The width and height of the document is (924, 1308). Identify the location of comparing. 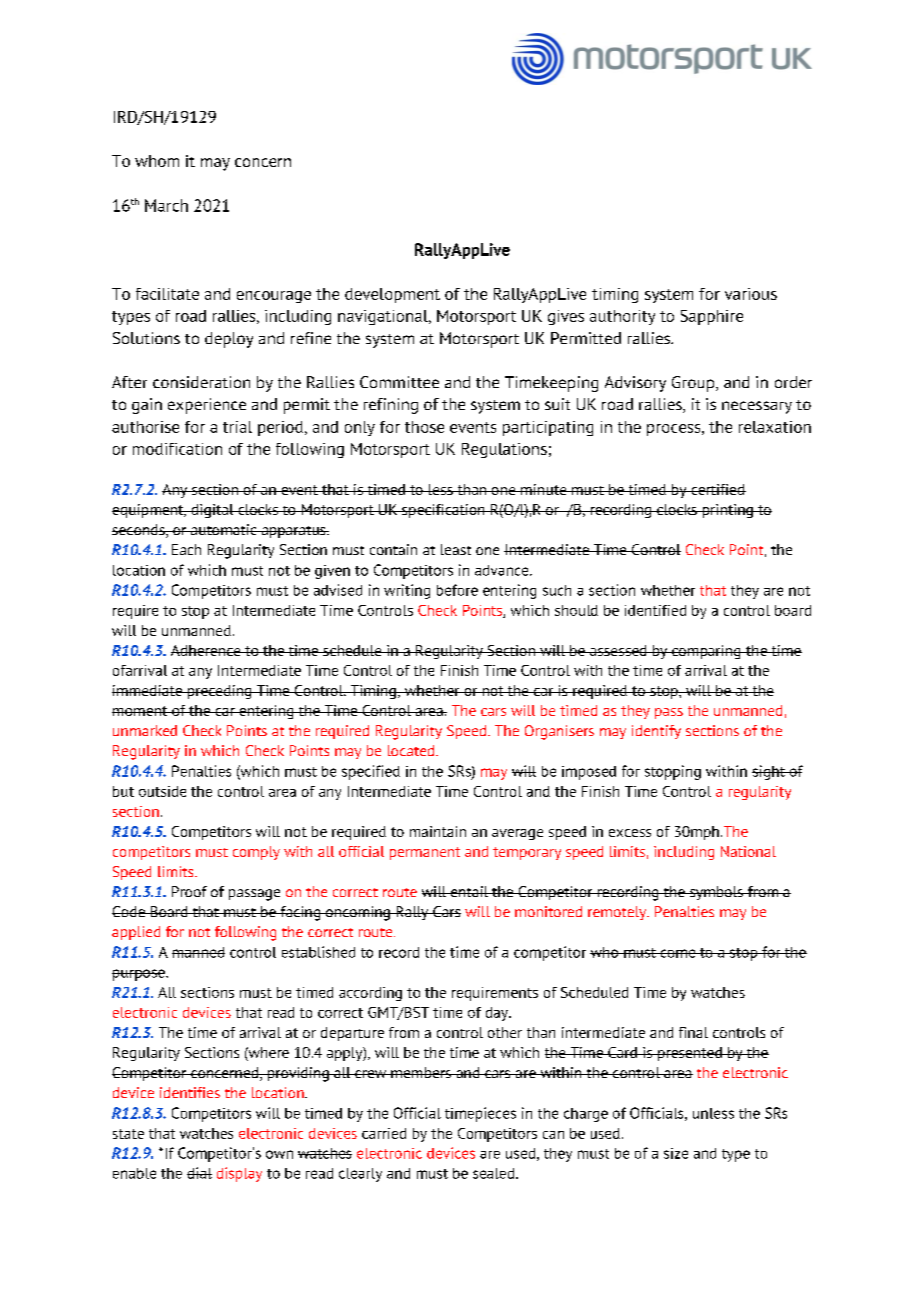
(706, 652).
